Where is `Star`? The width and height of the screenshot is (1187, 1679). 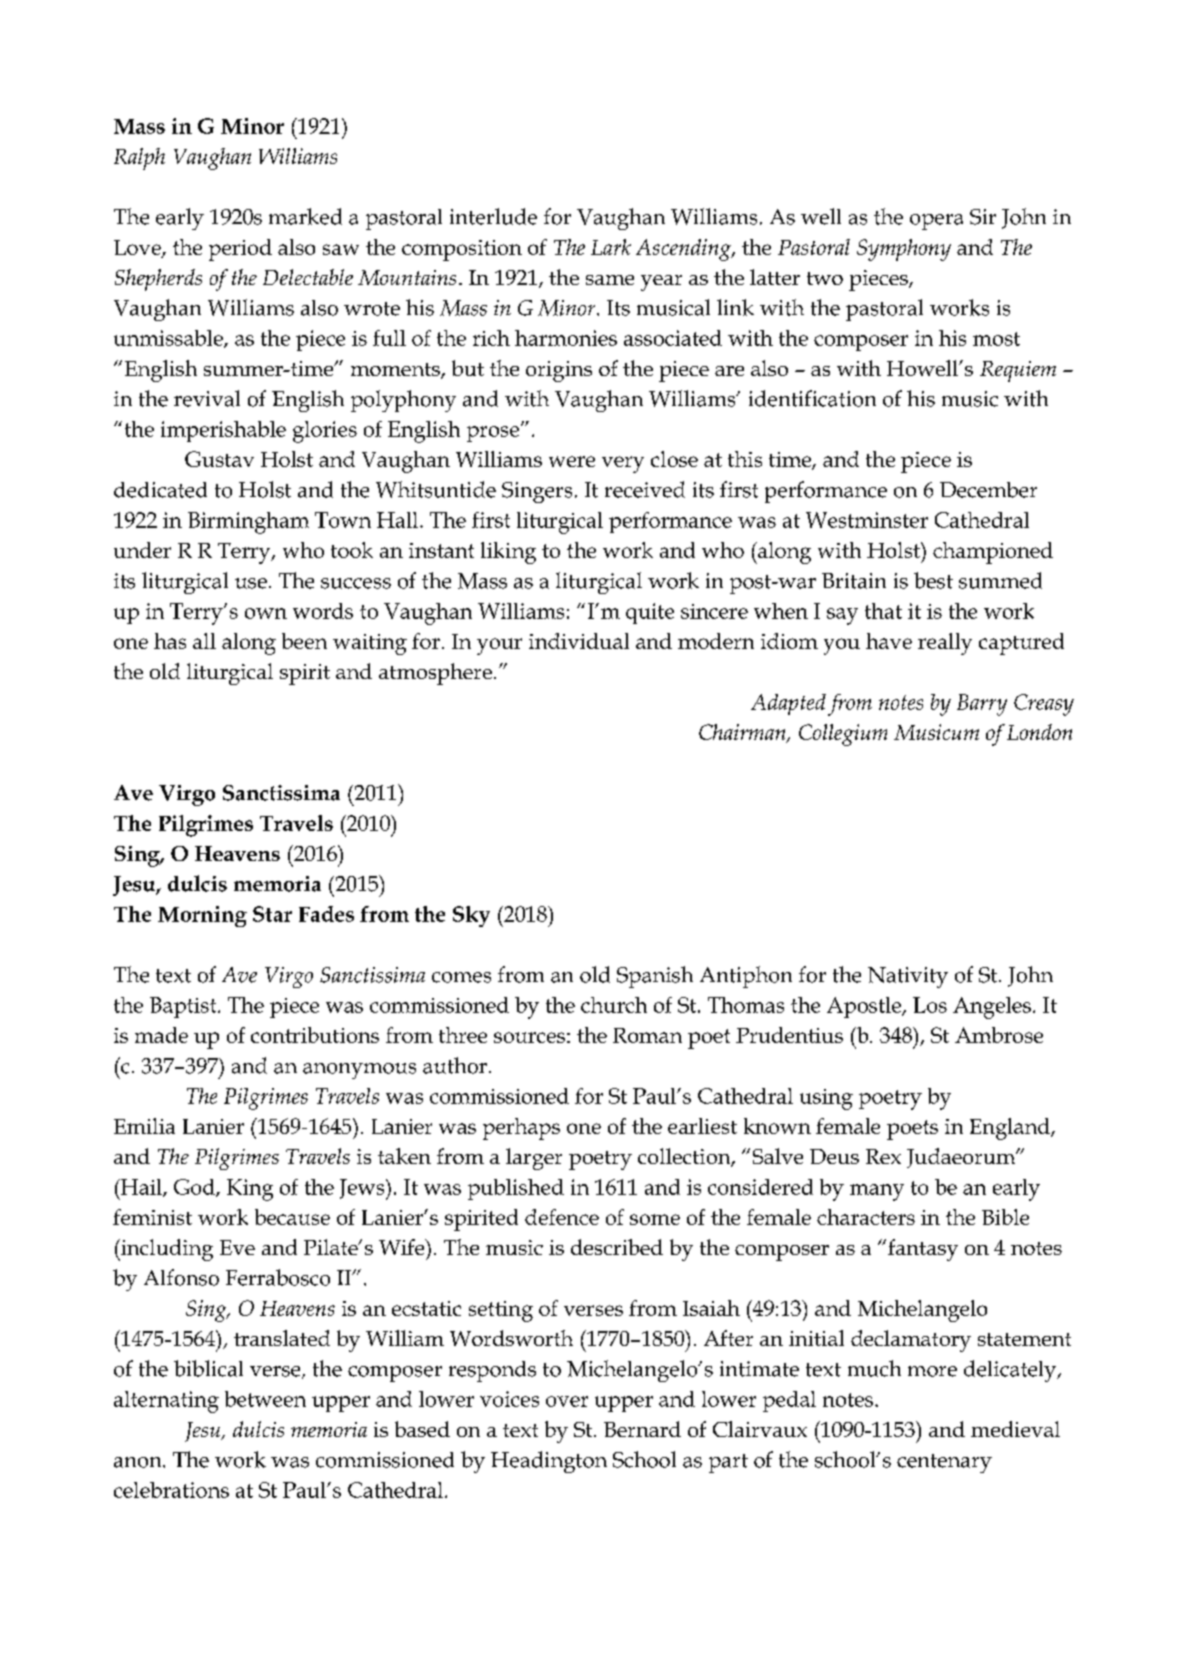
Star is located at coordinates (272, 914).
